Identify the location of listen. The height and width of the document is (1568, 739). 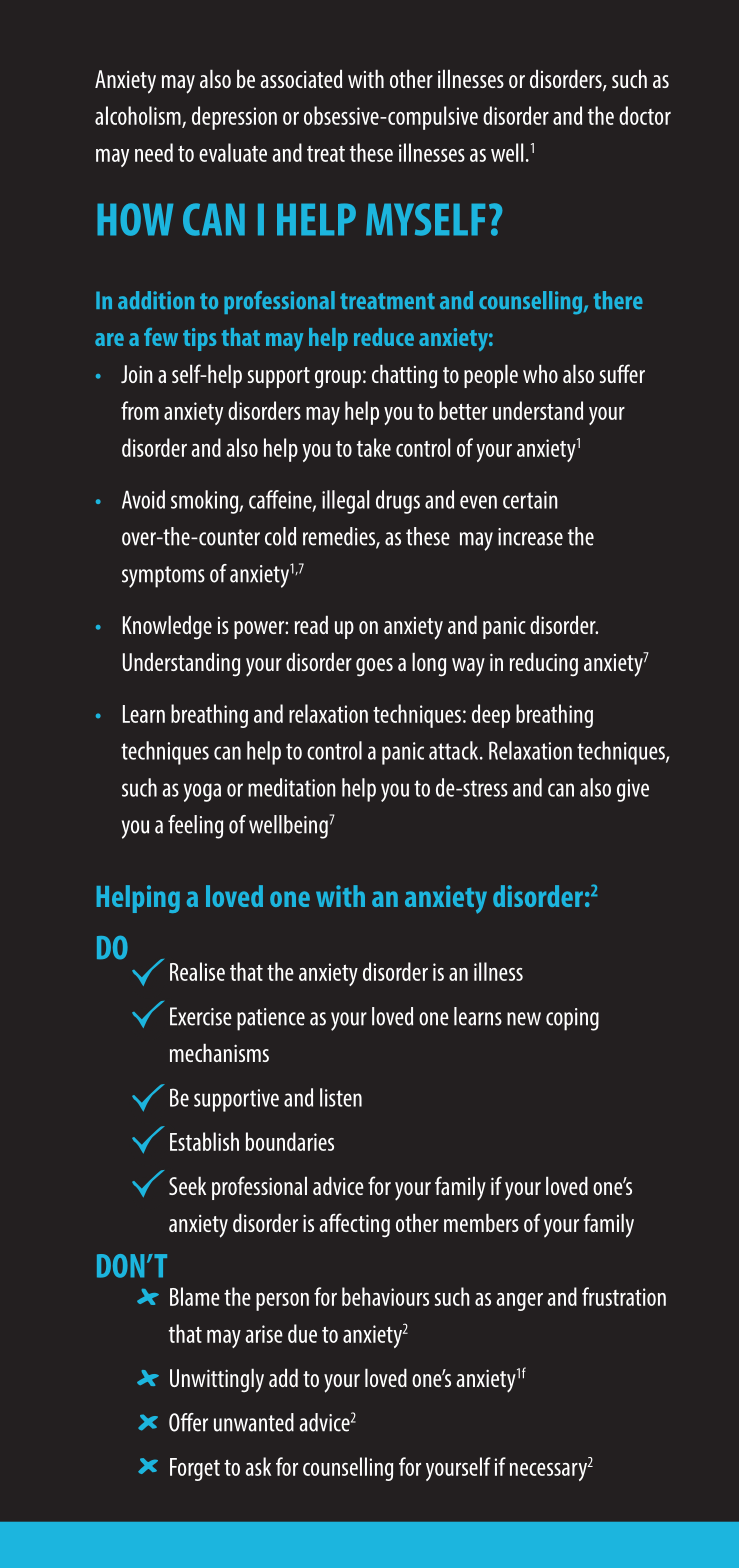
(341, 1097).
